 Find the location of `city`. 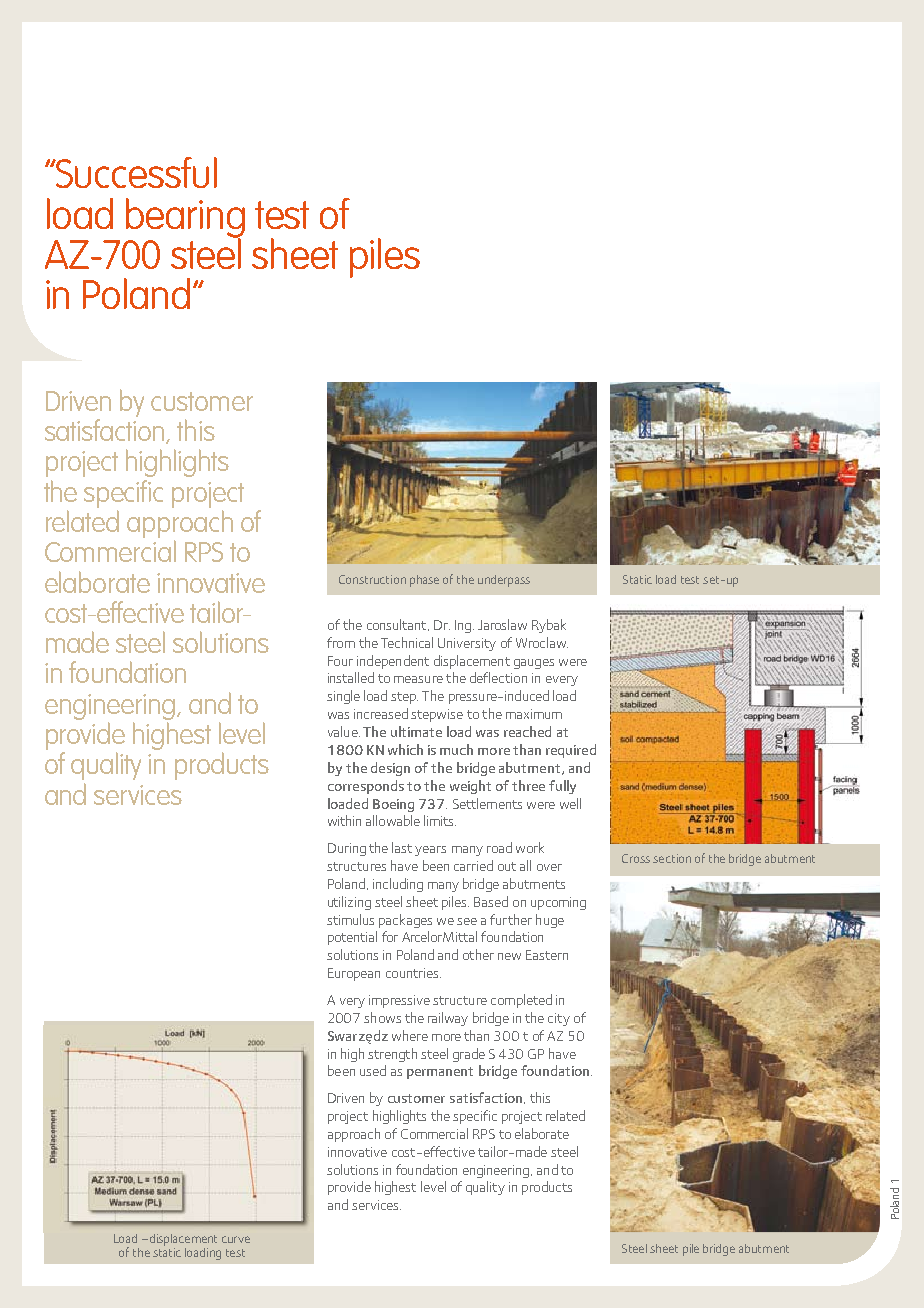

city is located at coordinates (559, 1019).
